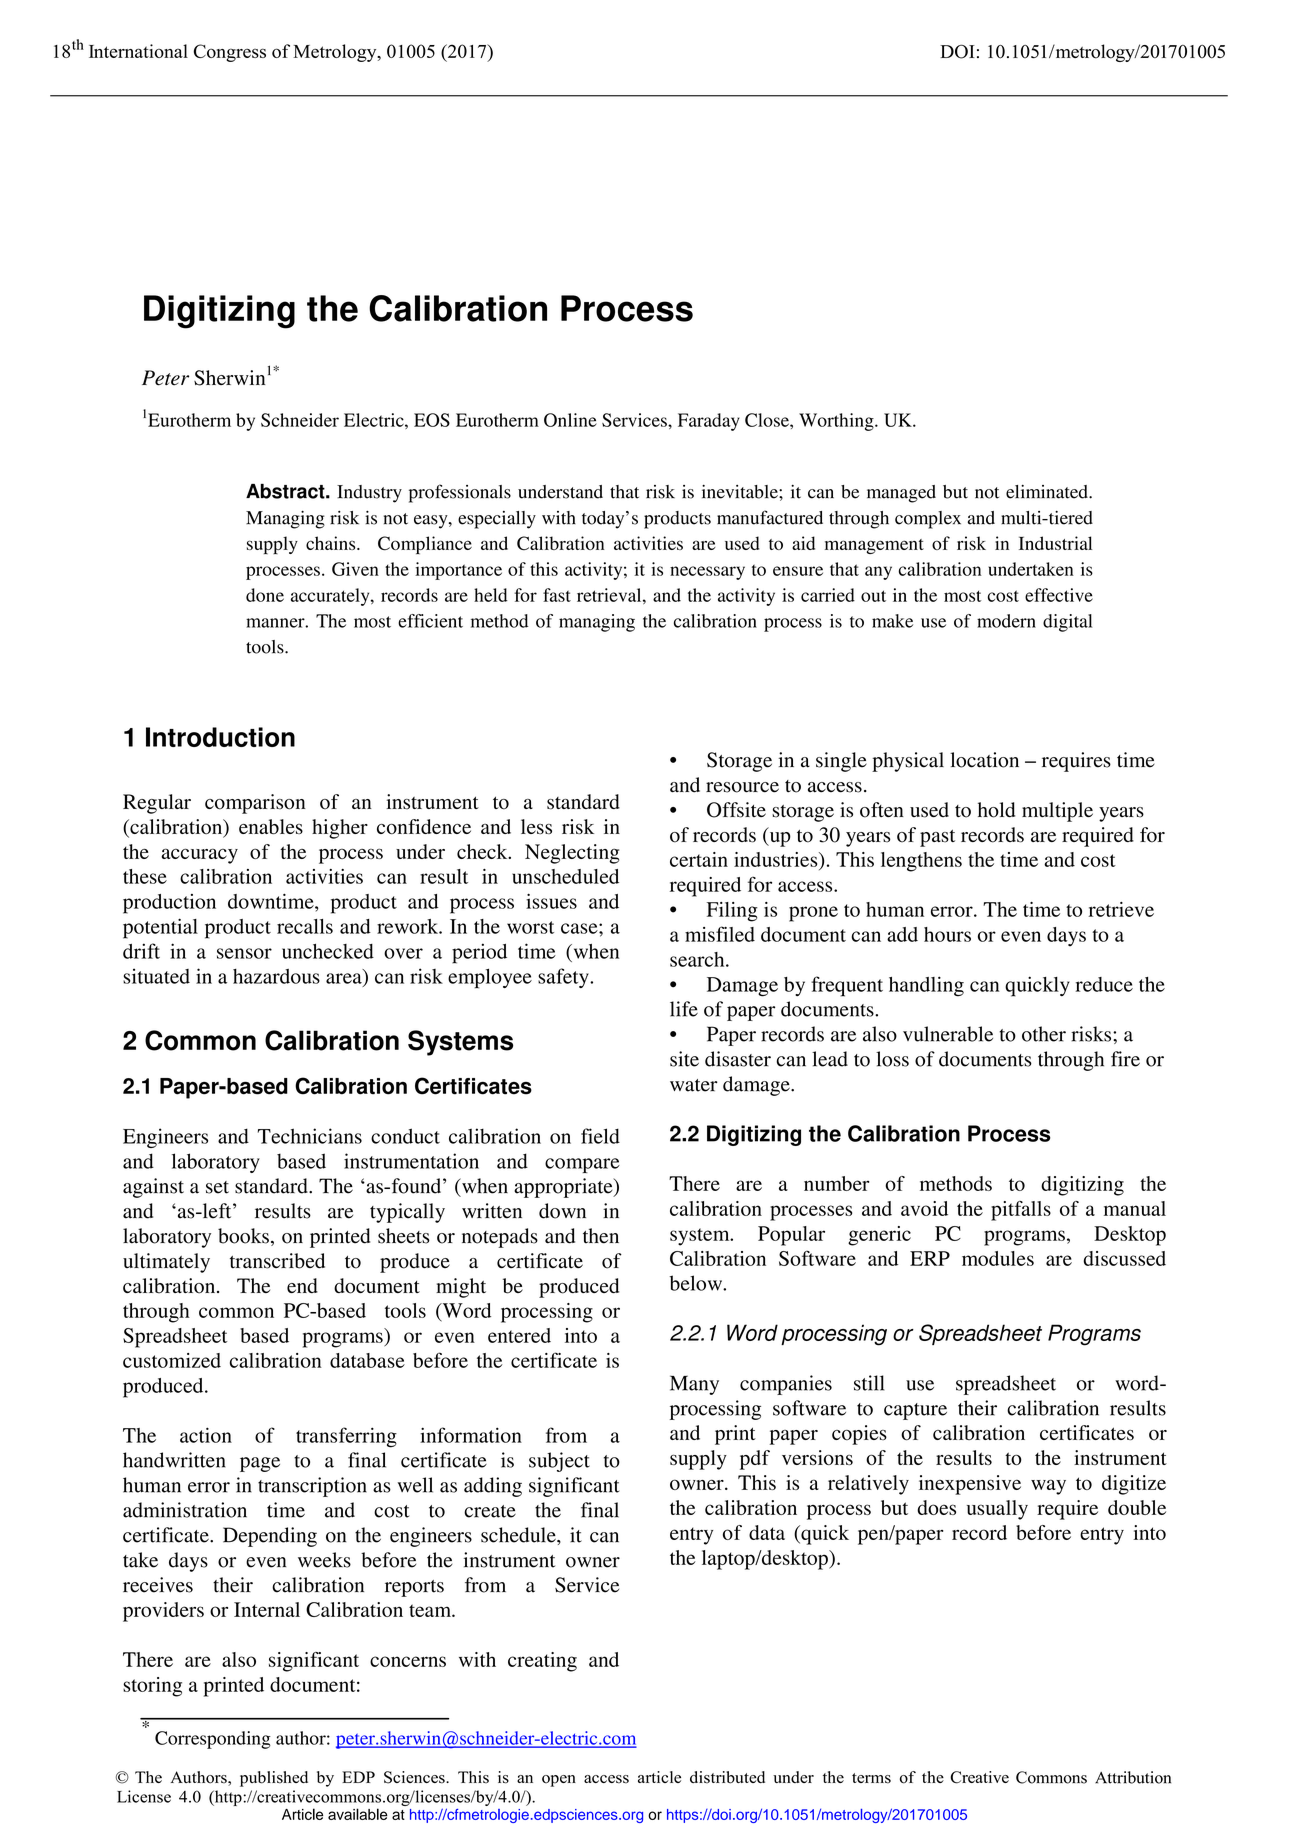 The image size is (1289, 1825). Describe the element at coordinates (274, 1779) in the screenshot. I see `published` at that location.
